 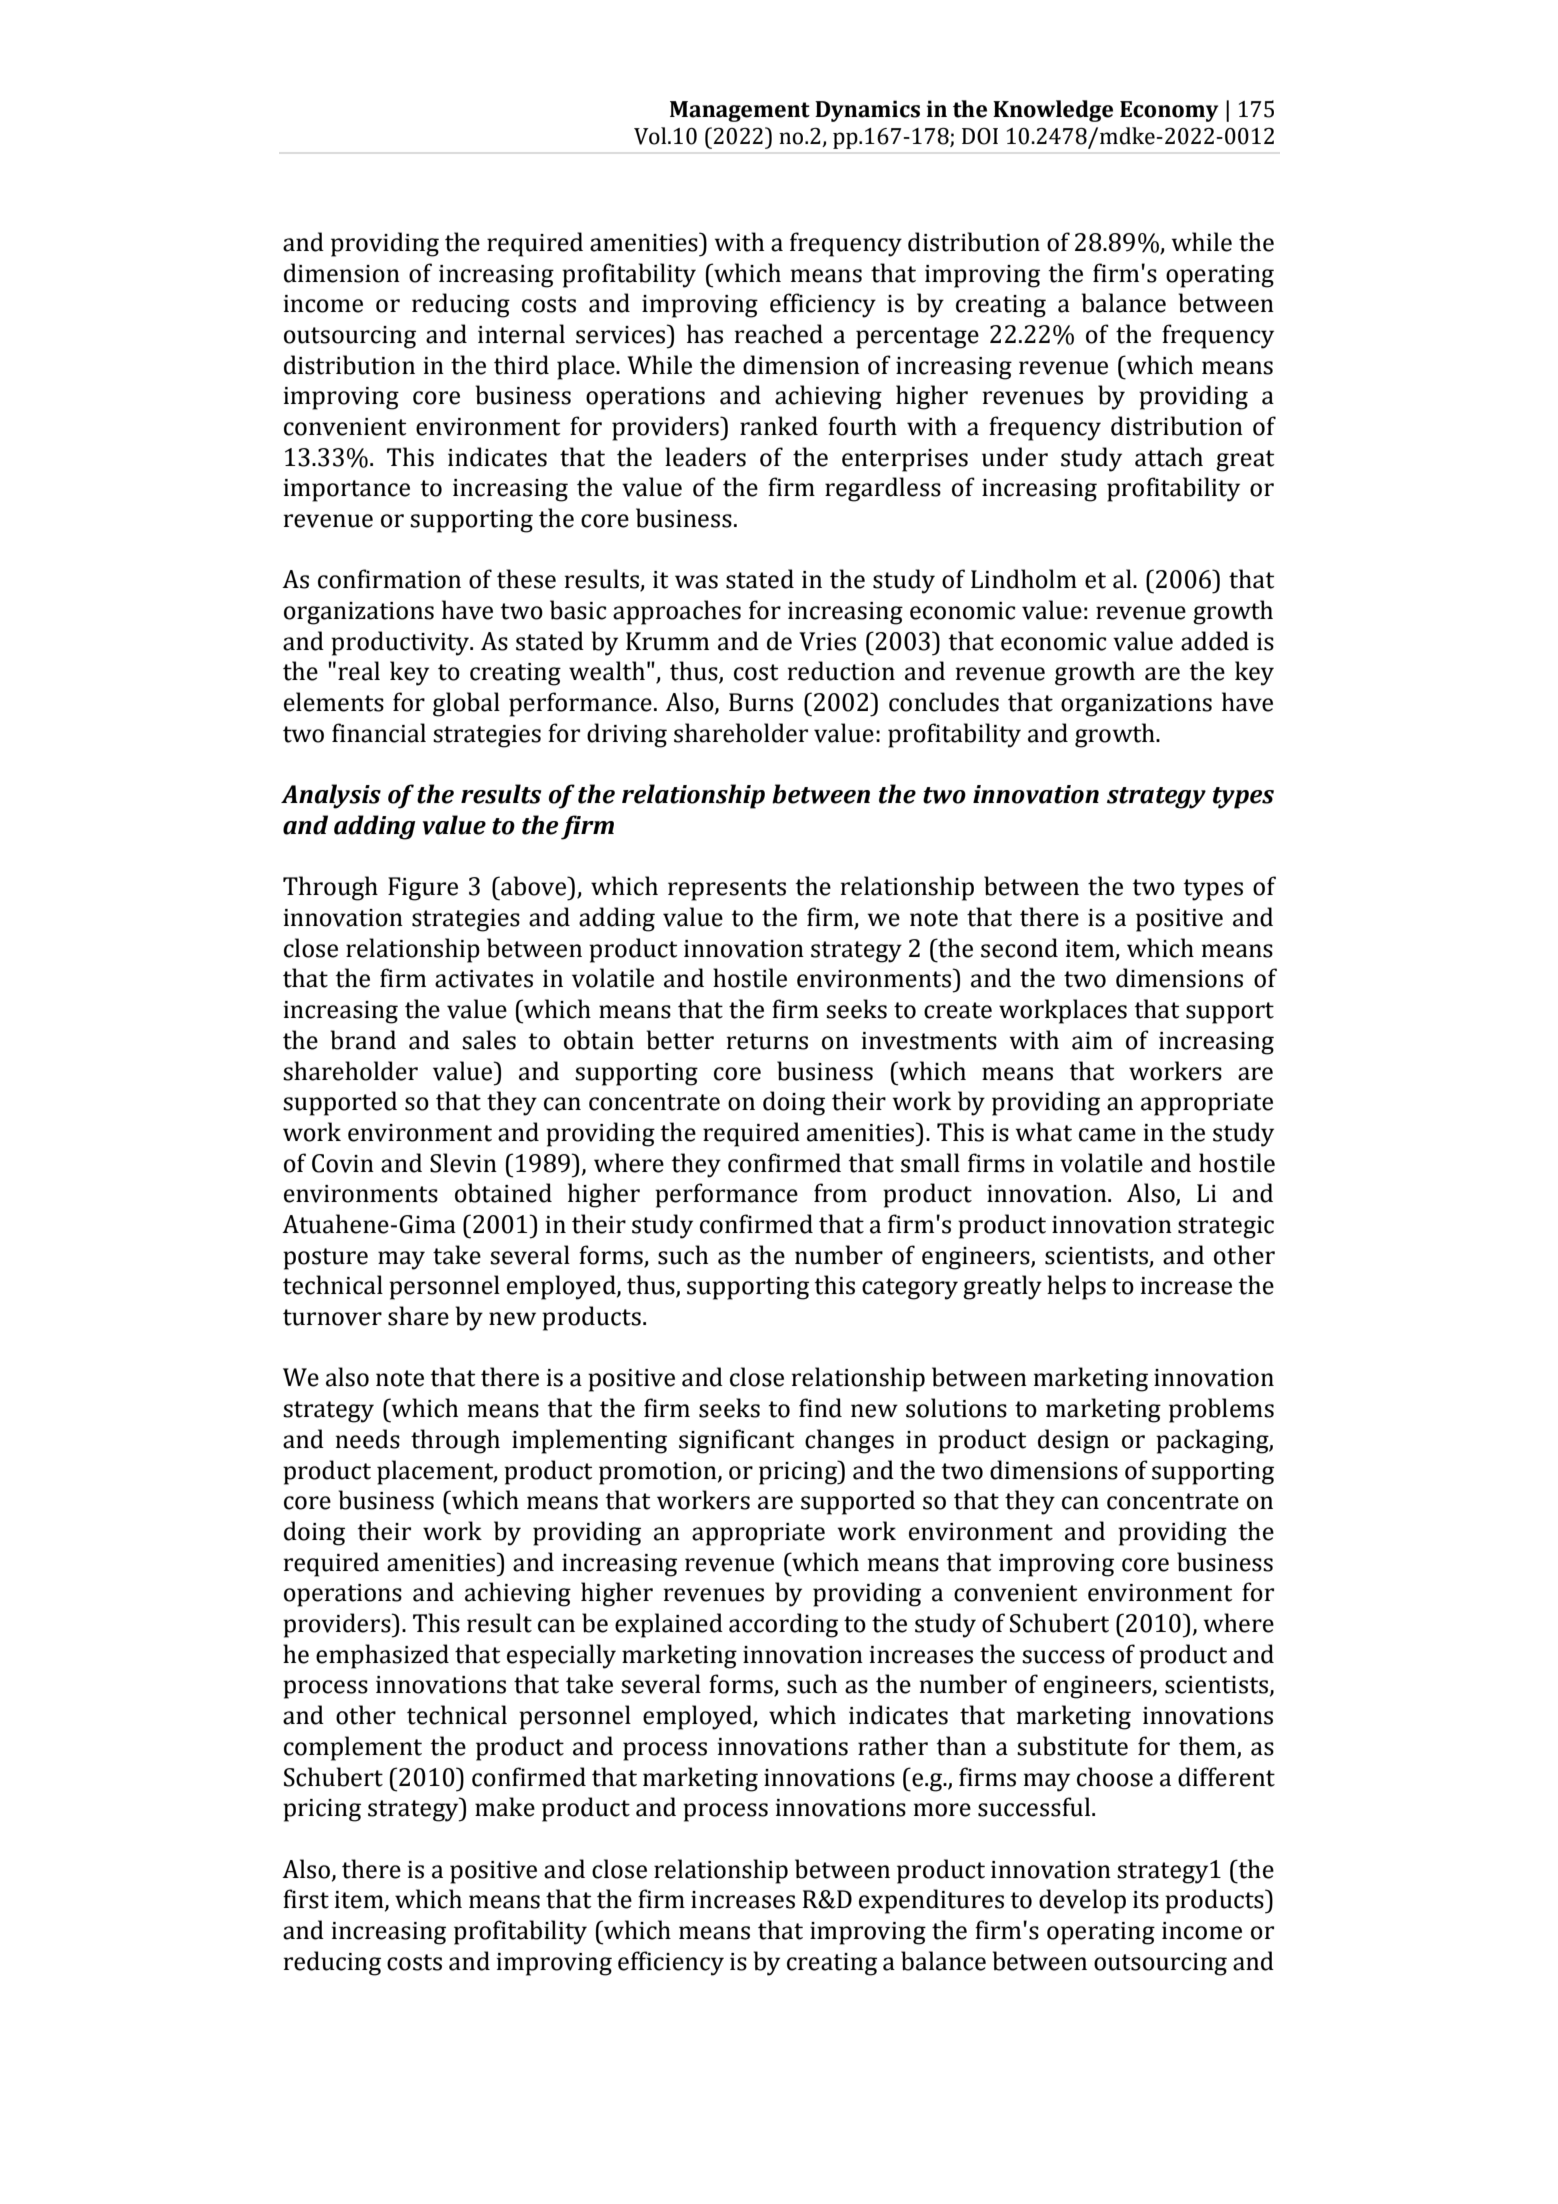 What do you see at coordinates (1076, 1287) in the screenshot?
I see `helps` at bounding box center [1076, 1287].
